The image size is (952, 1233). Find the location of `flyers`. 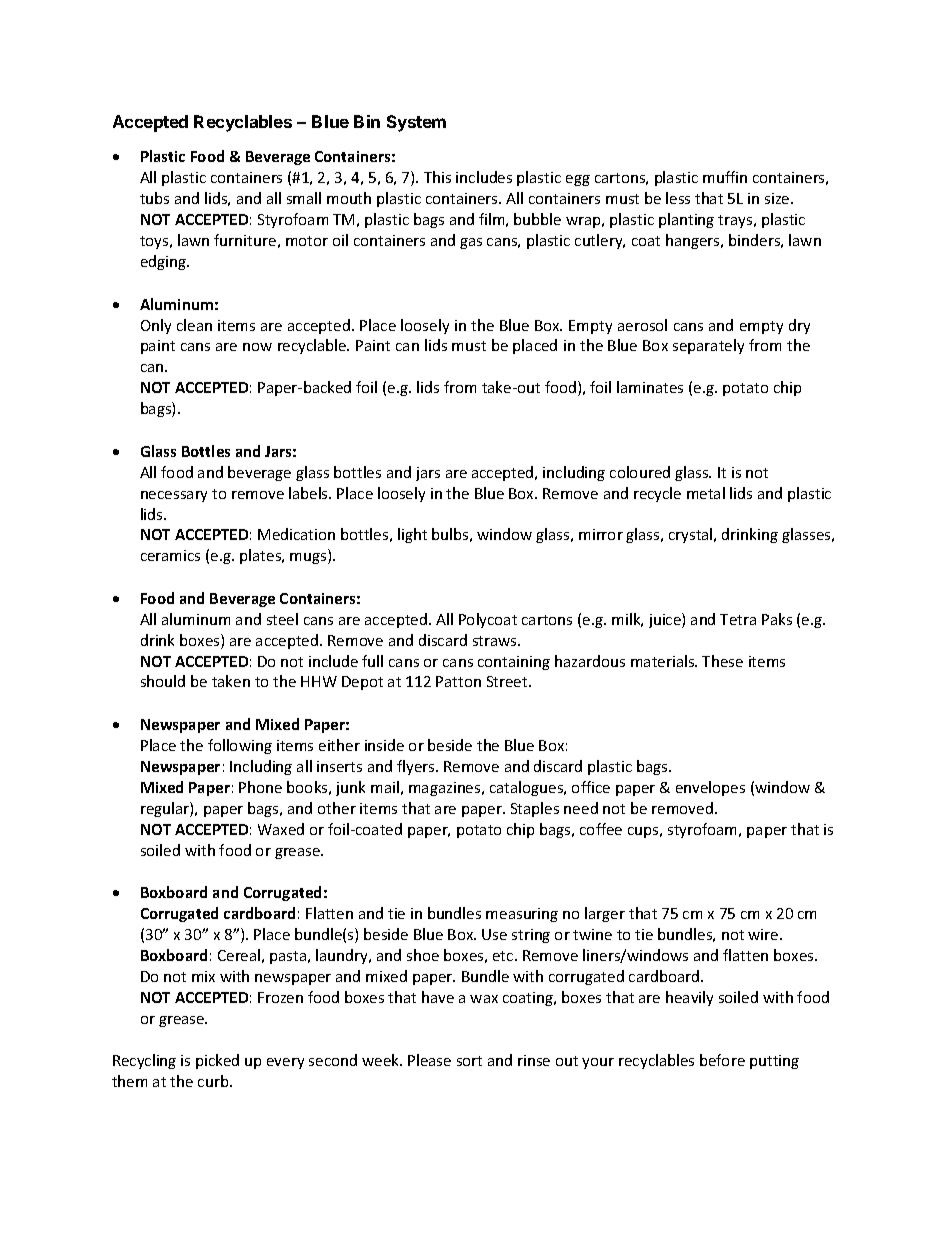

flyers is located at coordinates (417, 767).
